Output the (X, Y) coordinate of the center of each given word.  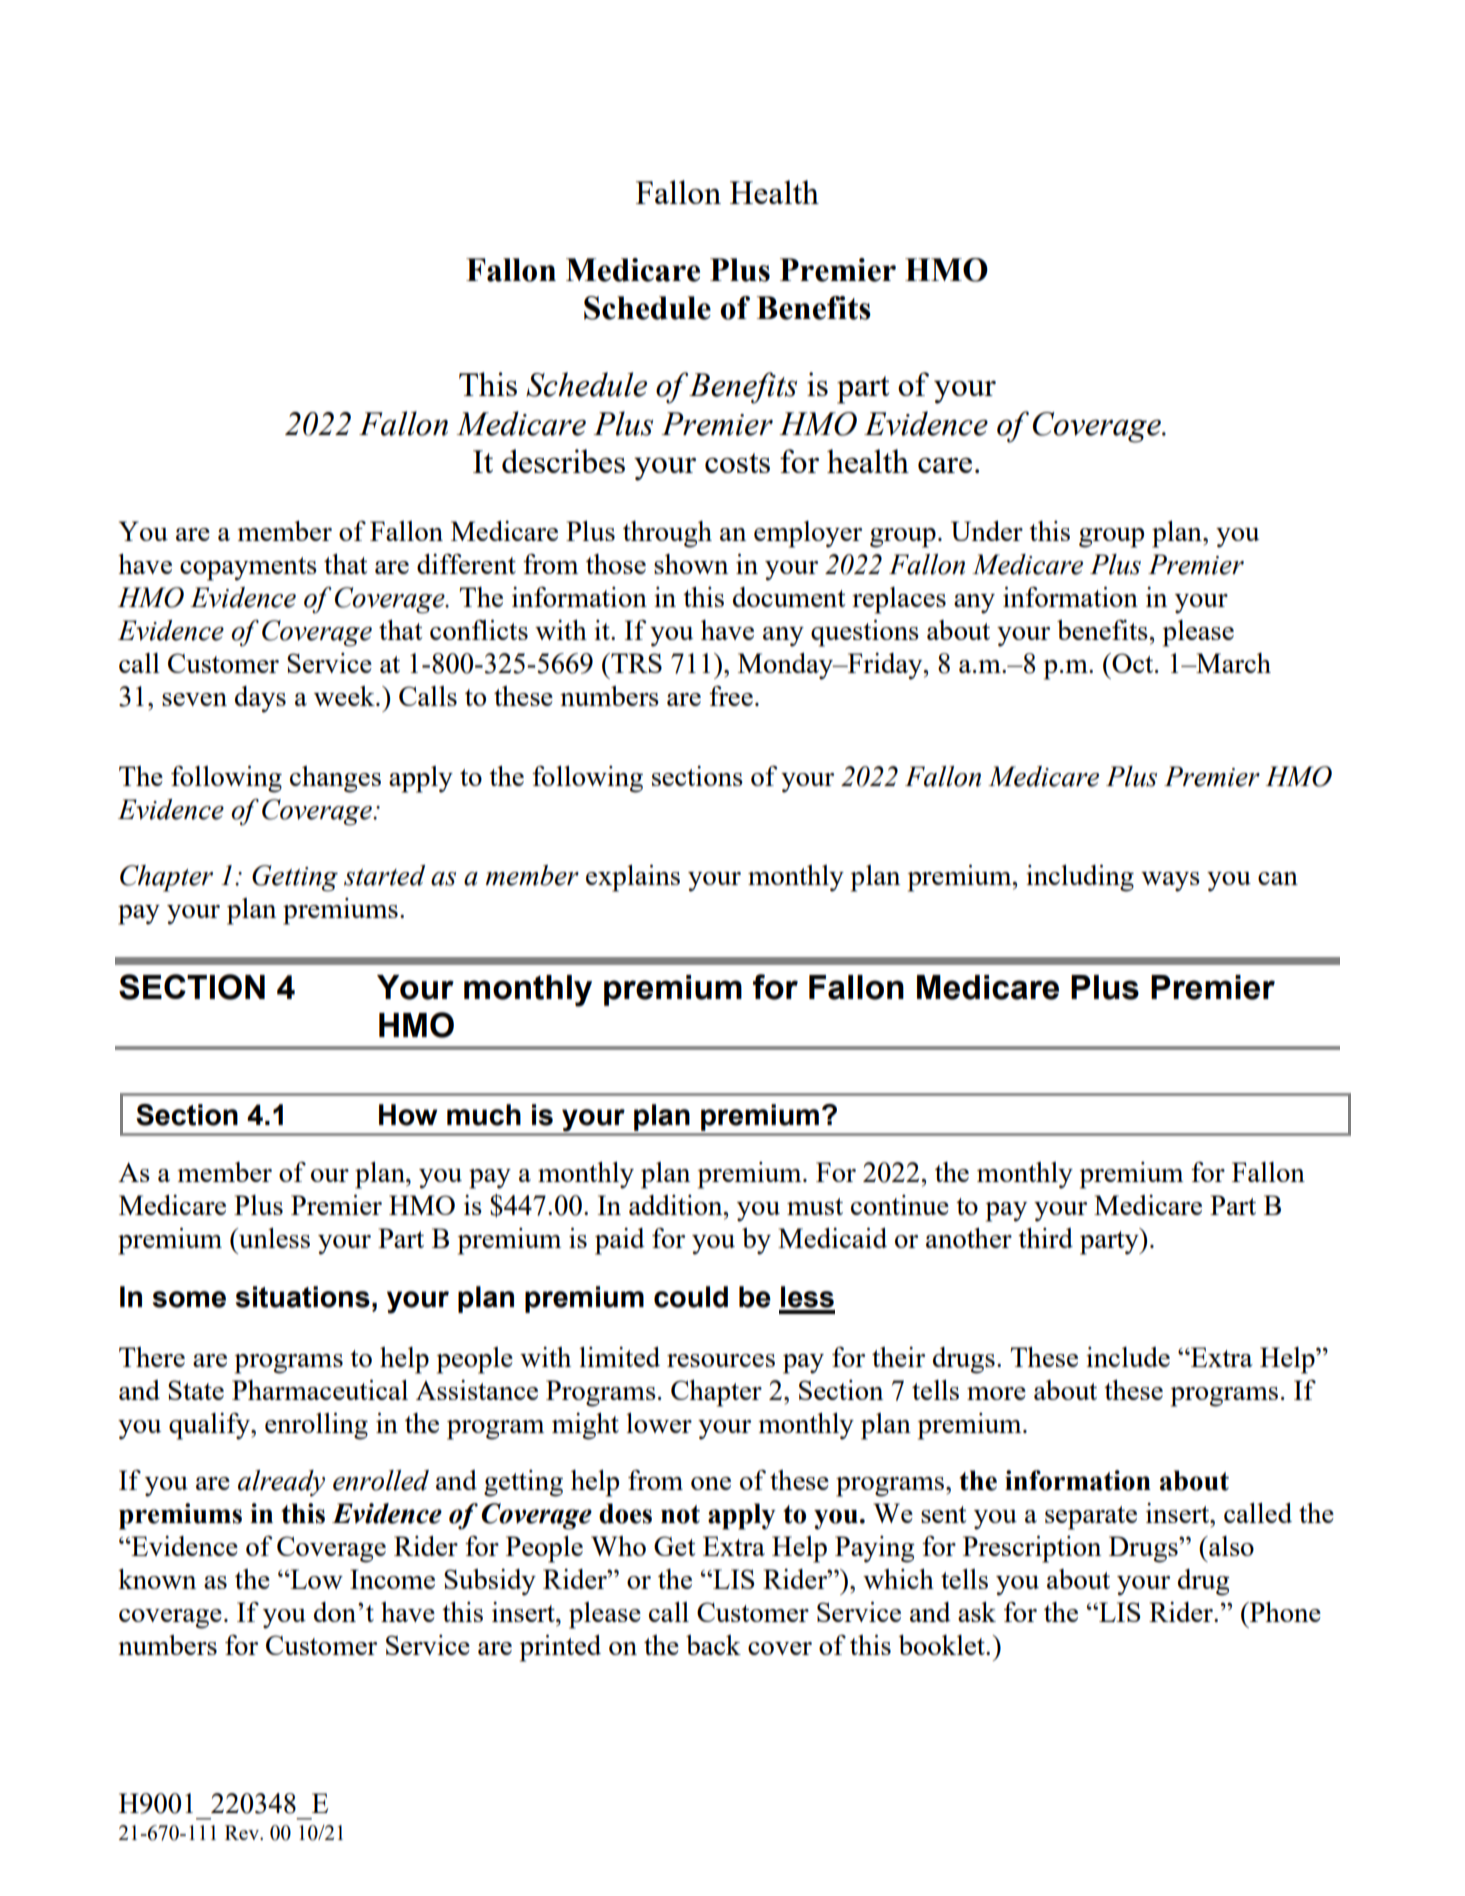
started (384, 875)
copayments (248, 569)
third (1045, 1238)
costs (737, 463)
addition (677, 1205)
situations (303, 1297)
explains (633, 878)
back (713, 1645)
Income (392, 1579)
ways (1170, 882)
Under (987, 531)
